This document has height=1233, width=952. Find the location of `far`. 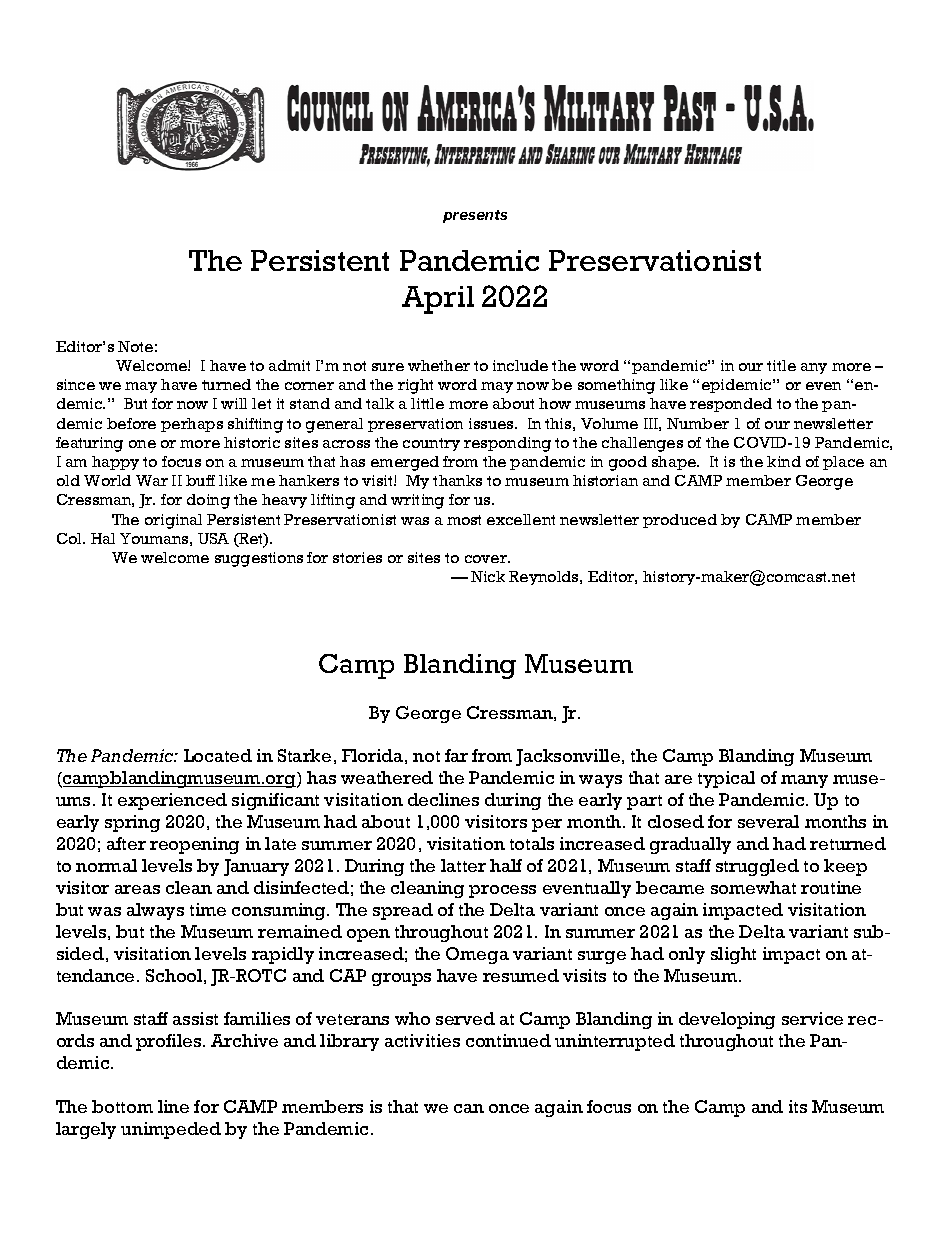

far is located at coordinates (456, 755).
